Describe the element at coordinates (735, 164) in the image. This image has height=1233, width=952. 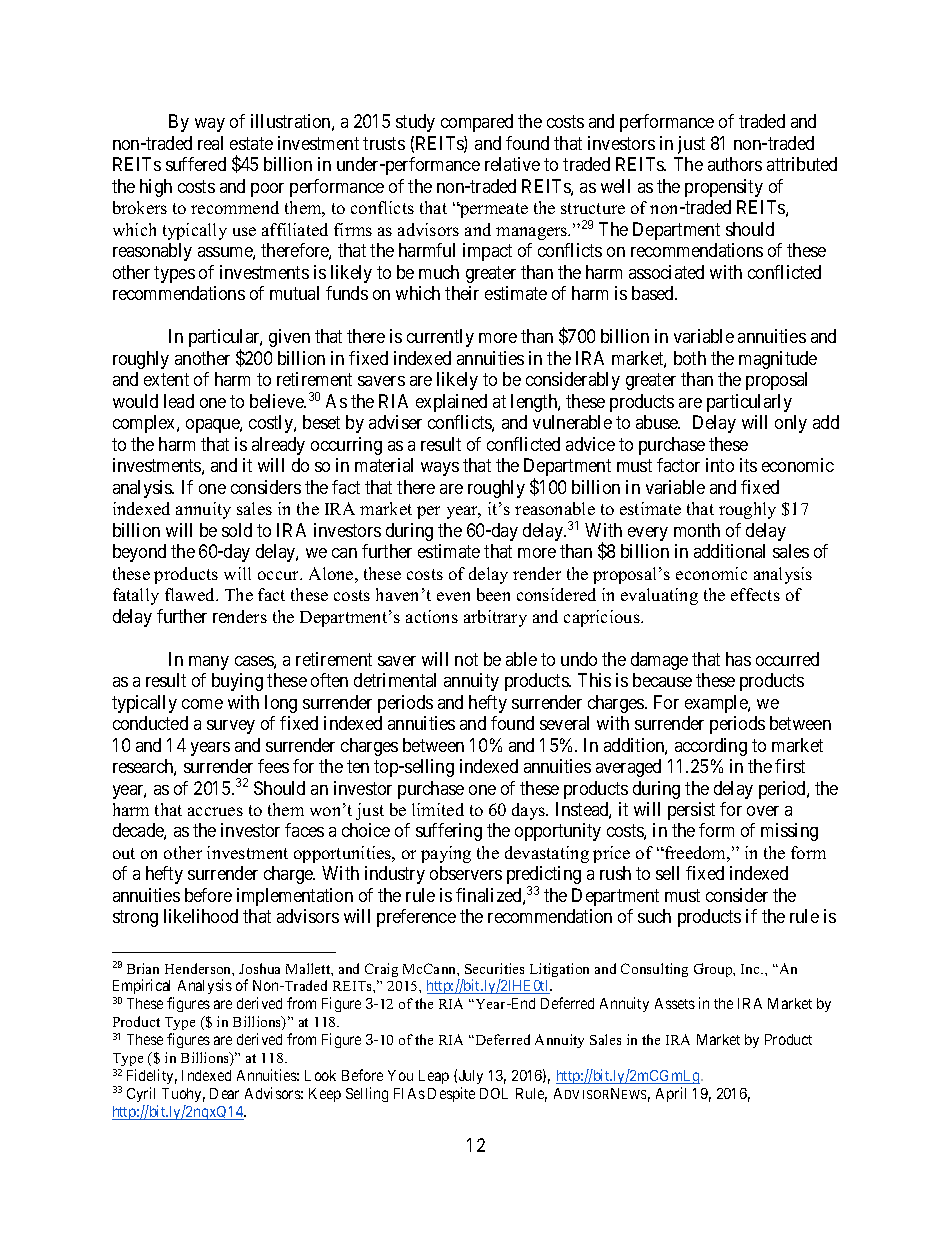
I see `authors` at that location.
